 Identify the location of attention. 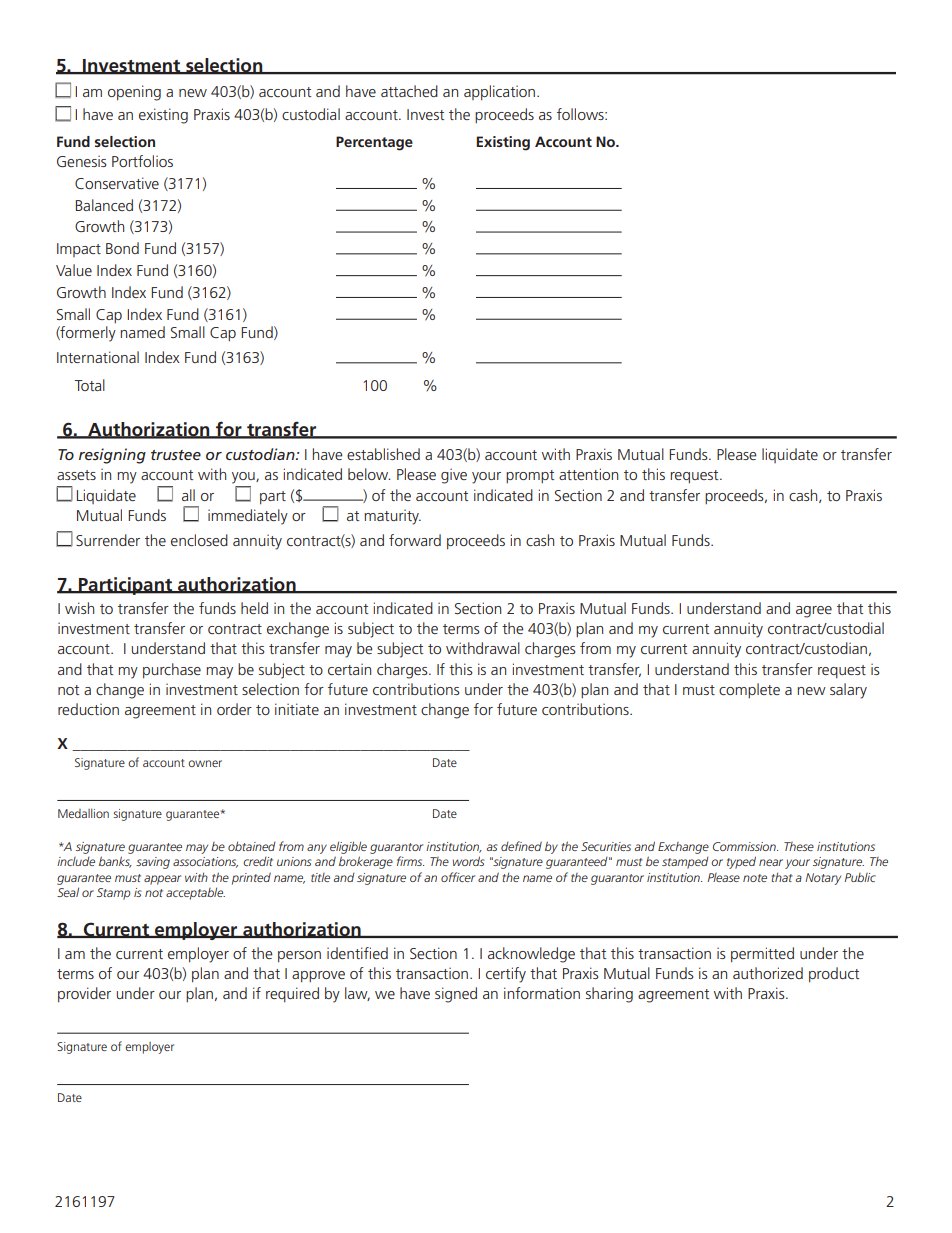
(588, 474).
